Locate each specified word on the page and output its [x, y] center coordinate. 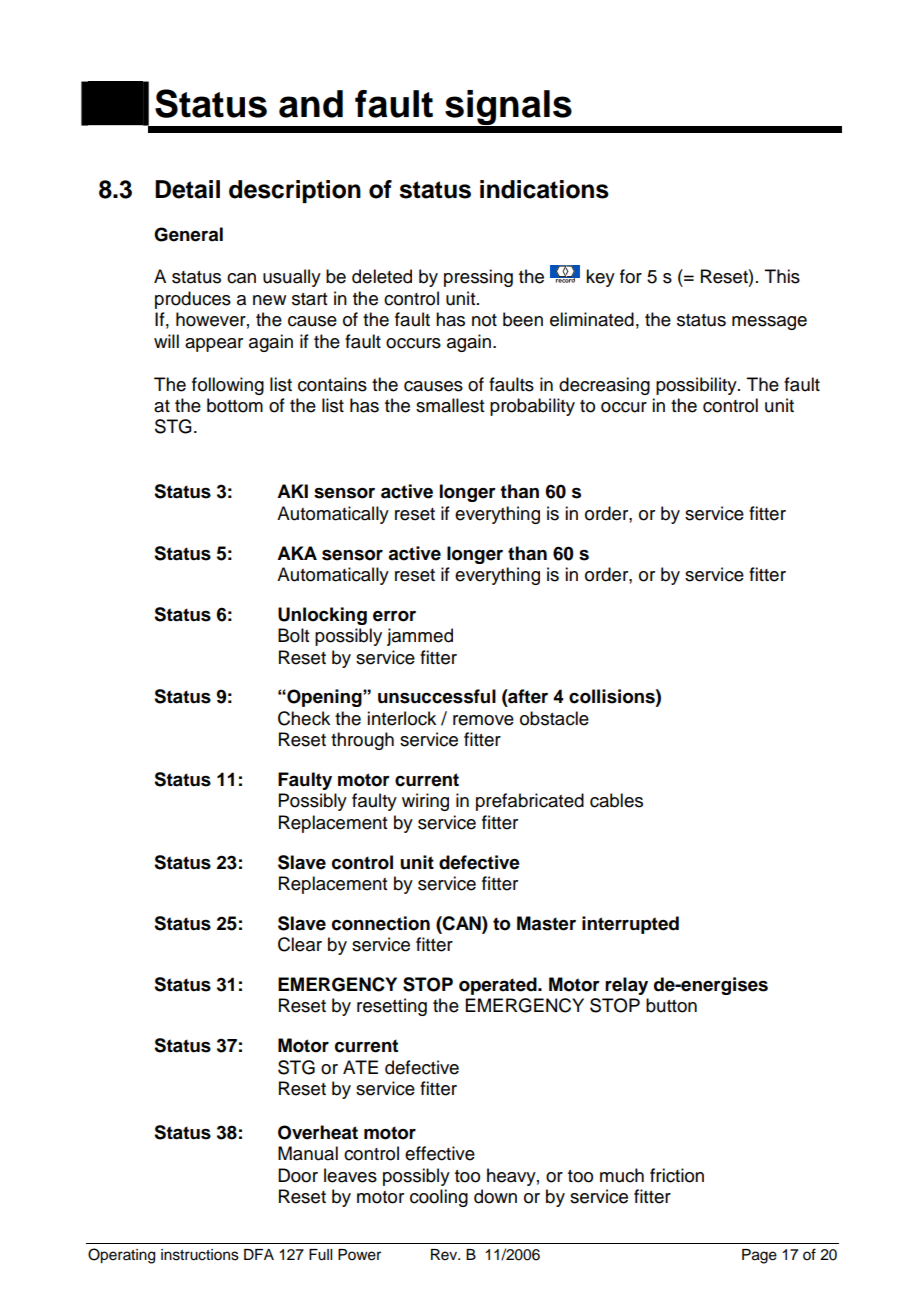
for [631, 276]
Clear [300, 944]
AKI [292, 491]
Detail [187, 189]
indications [544, 189]
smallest [450, 405]
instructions [200, 1255]
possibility [697, 386]
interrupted [630, 925]
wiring [425, 802]
